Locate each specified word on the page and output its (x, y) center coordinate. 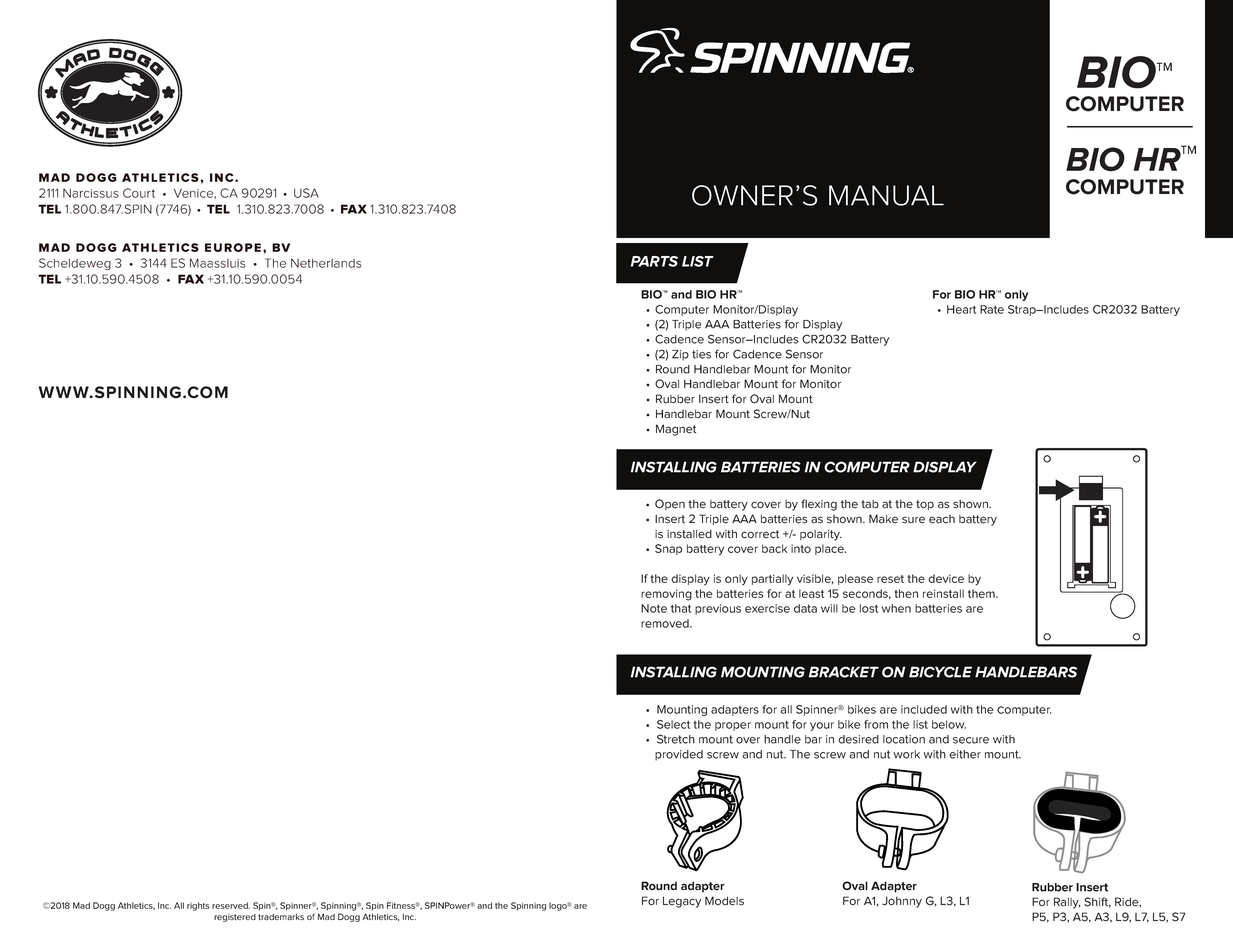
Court (139, 193)
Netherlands (326, 263)
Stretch (676, 739)
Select (673, 724)
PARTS (654, 261)
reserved (231, 905)
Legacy (682, 902)
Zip (680, 355)
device (946, 578)
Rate (992, 309)
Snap (668, 549)
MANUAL (886, 195)
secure (971, 740)
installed (689, 534)
